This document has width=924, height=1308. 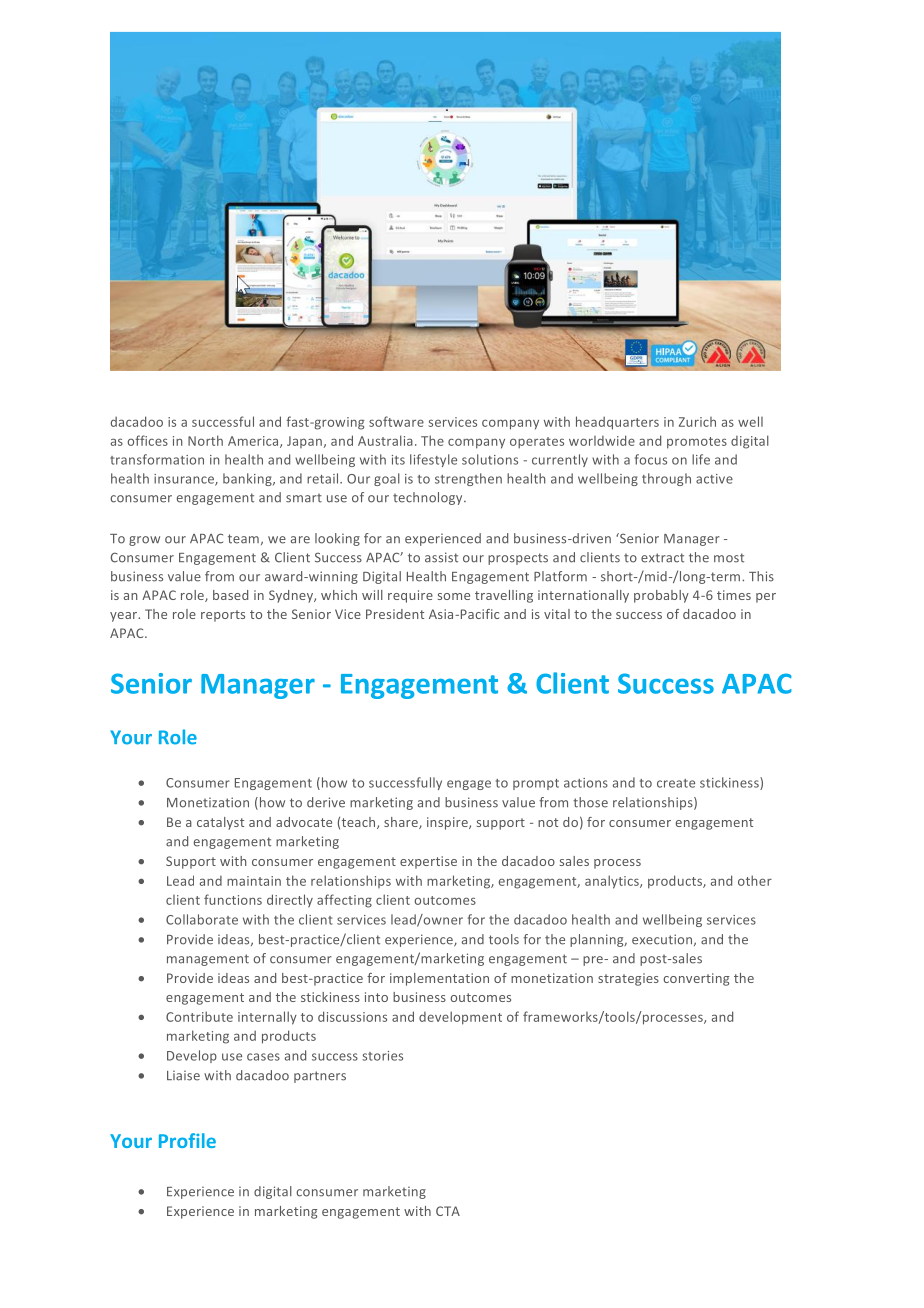 I want to click on converting, so click(x=696, y=979).
